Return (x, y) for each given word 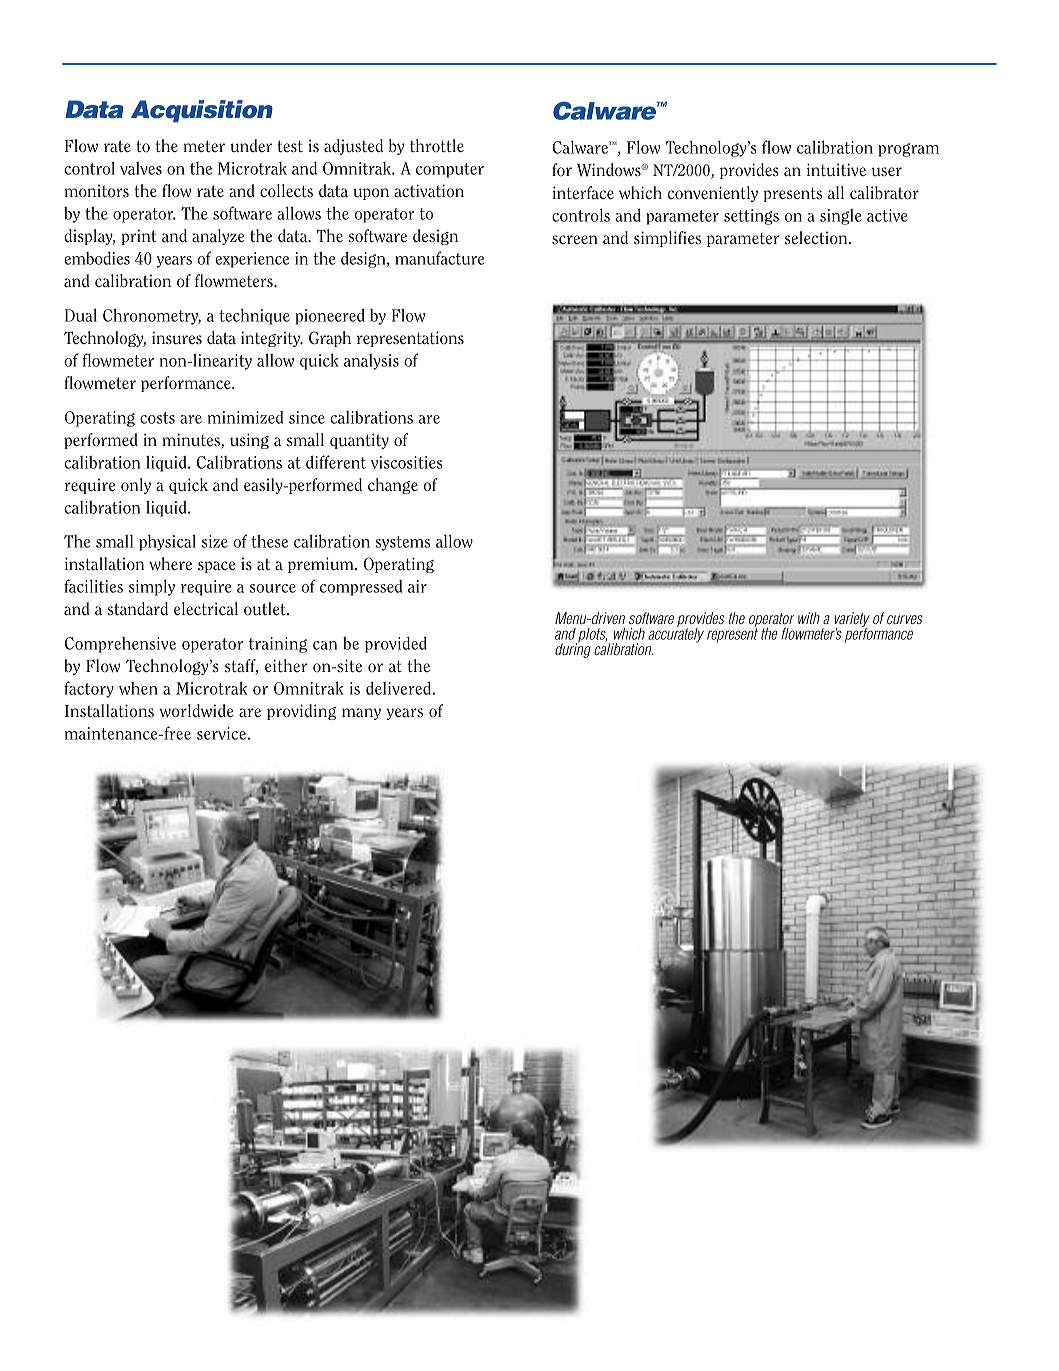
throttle (437, 146)
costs (157, 418)
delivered (399, 688)
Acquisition (202, 111)
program (908, 150)
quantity (359, 441)
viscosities (407, 462)
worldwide (196, 711)
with (809, 618)
